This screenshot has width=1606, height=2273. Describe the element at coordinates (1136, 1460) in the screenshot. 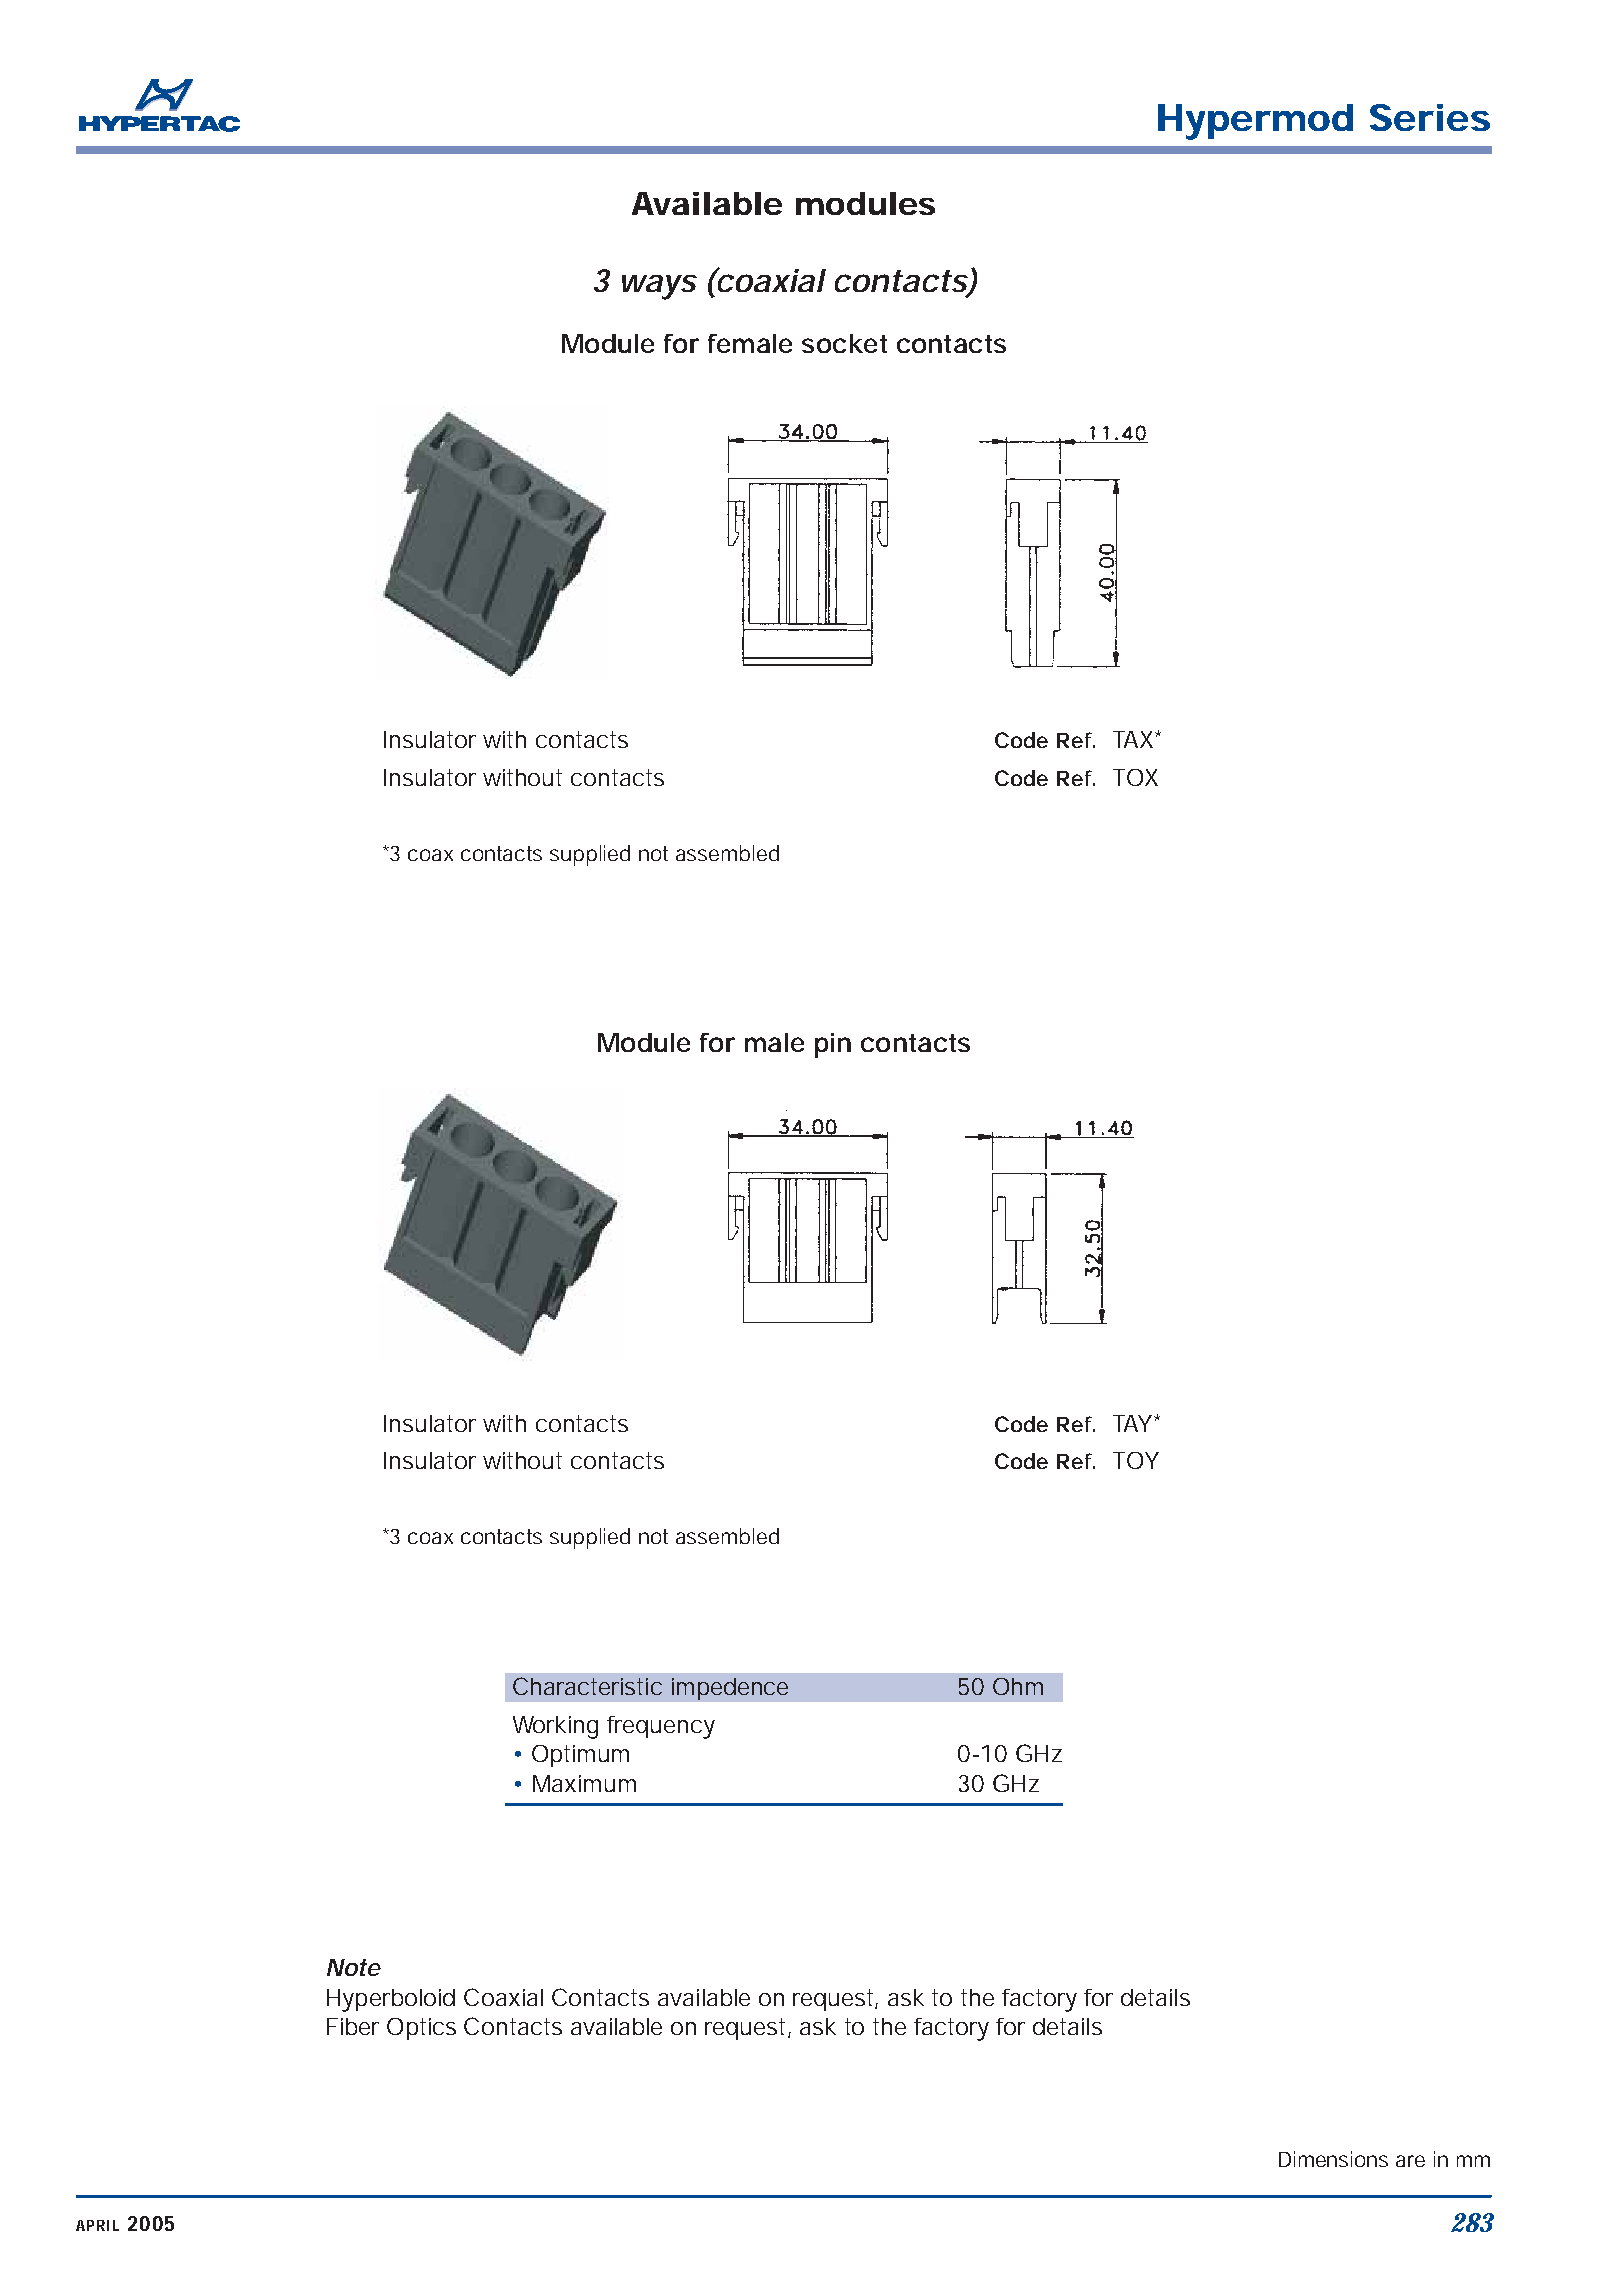

I see `TOY` at that location.
